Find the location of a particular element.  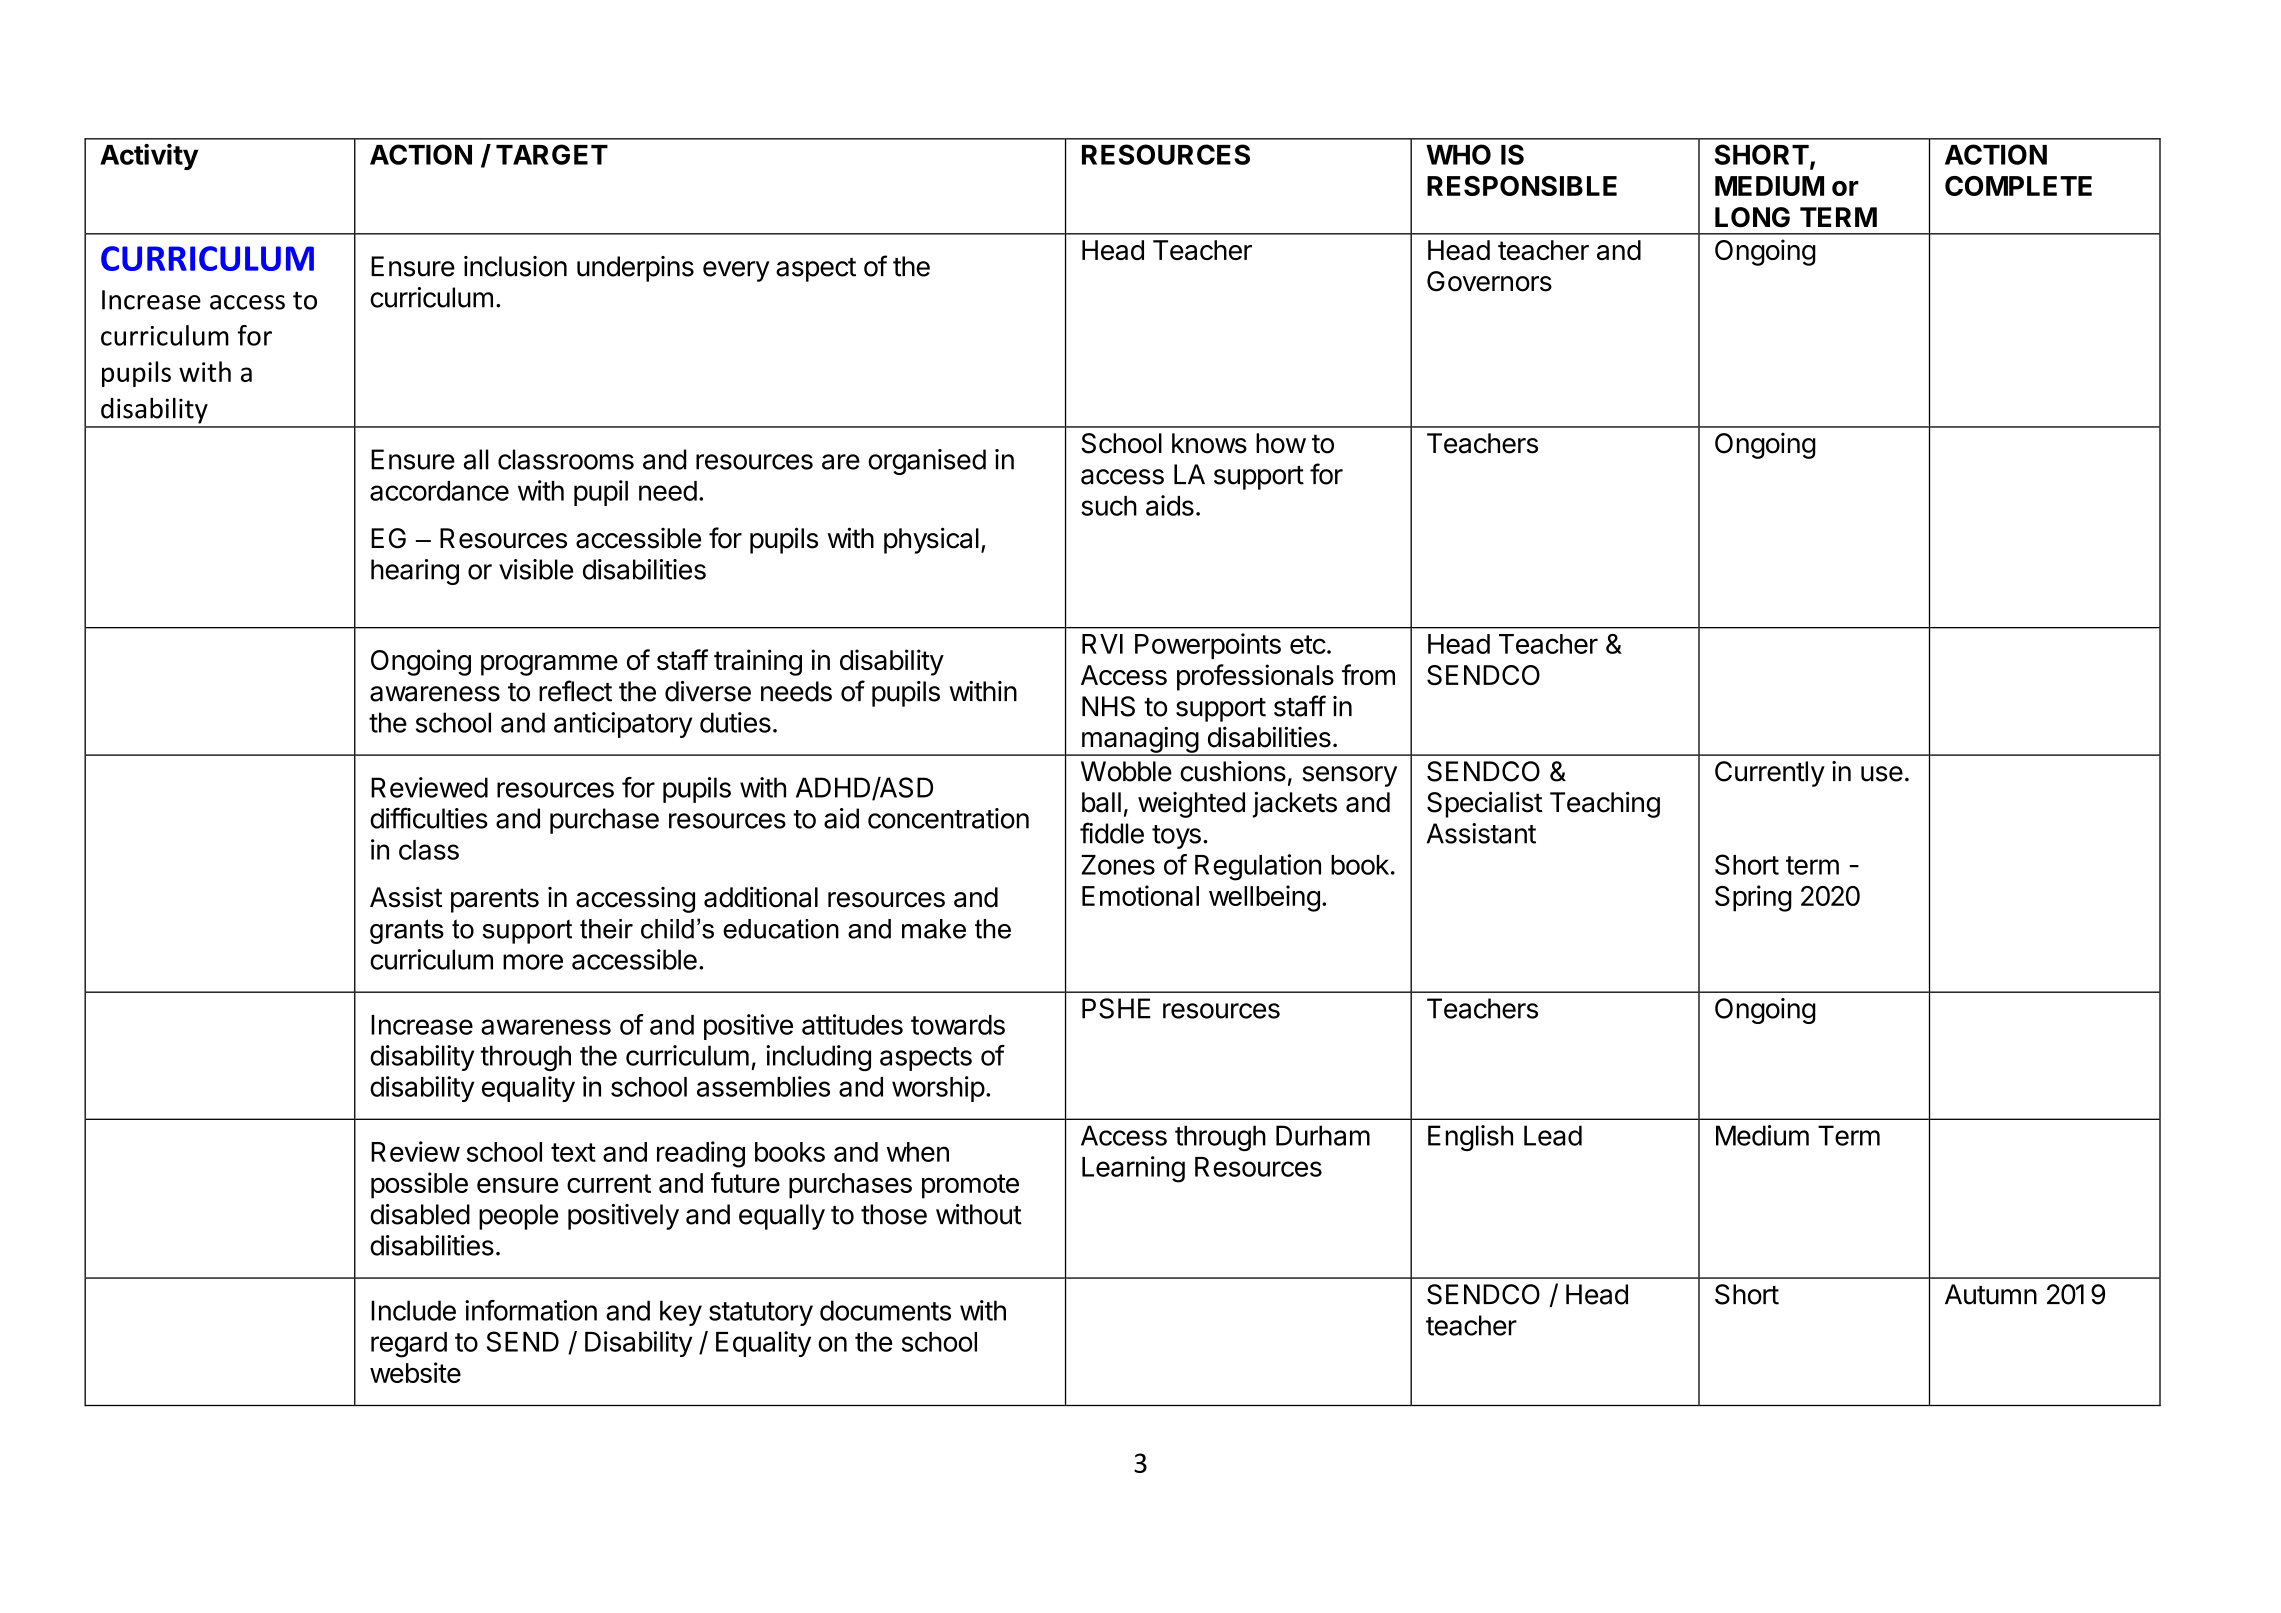

difficulties is located at coordinates (429, 818).
